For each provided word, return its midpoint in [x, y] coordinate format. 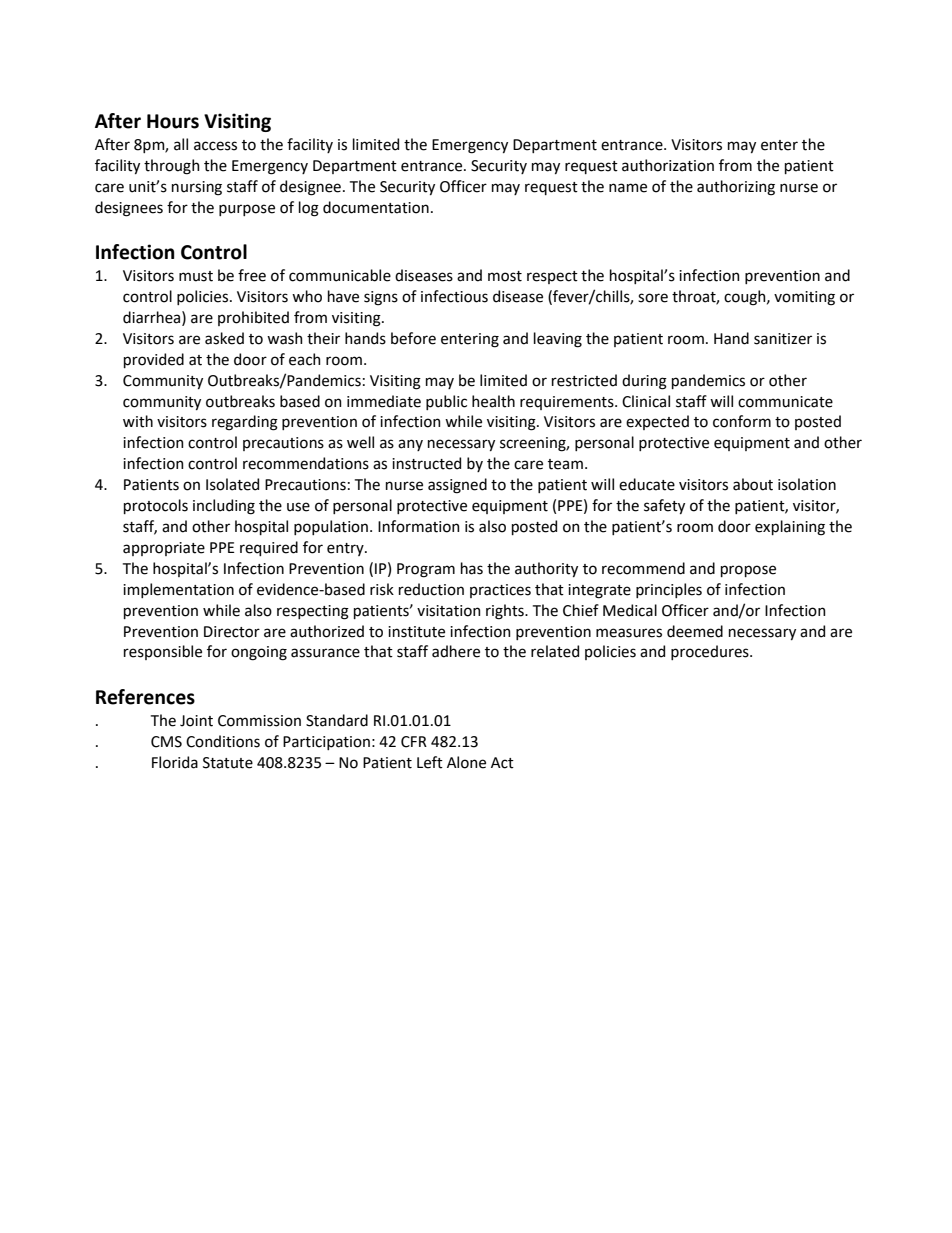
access [215, 146]
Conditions [223, 741]
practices [500, 591]
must [196, 276]
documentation [376, 207]
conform [742, 421]
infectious [454, 296]
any [410, 445]
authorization [668, 165]
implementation [178, 590]
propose [748, 571]
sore [653, 298]
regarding [245, 423]
